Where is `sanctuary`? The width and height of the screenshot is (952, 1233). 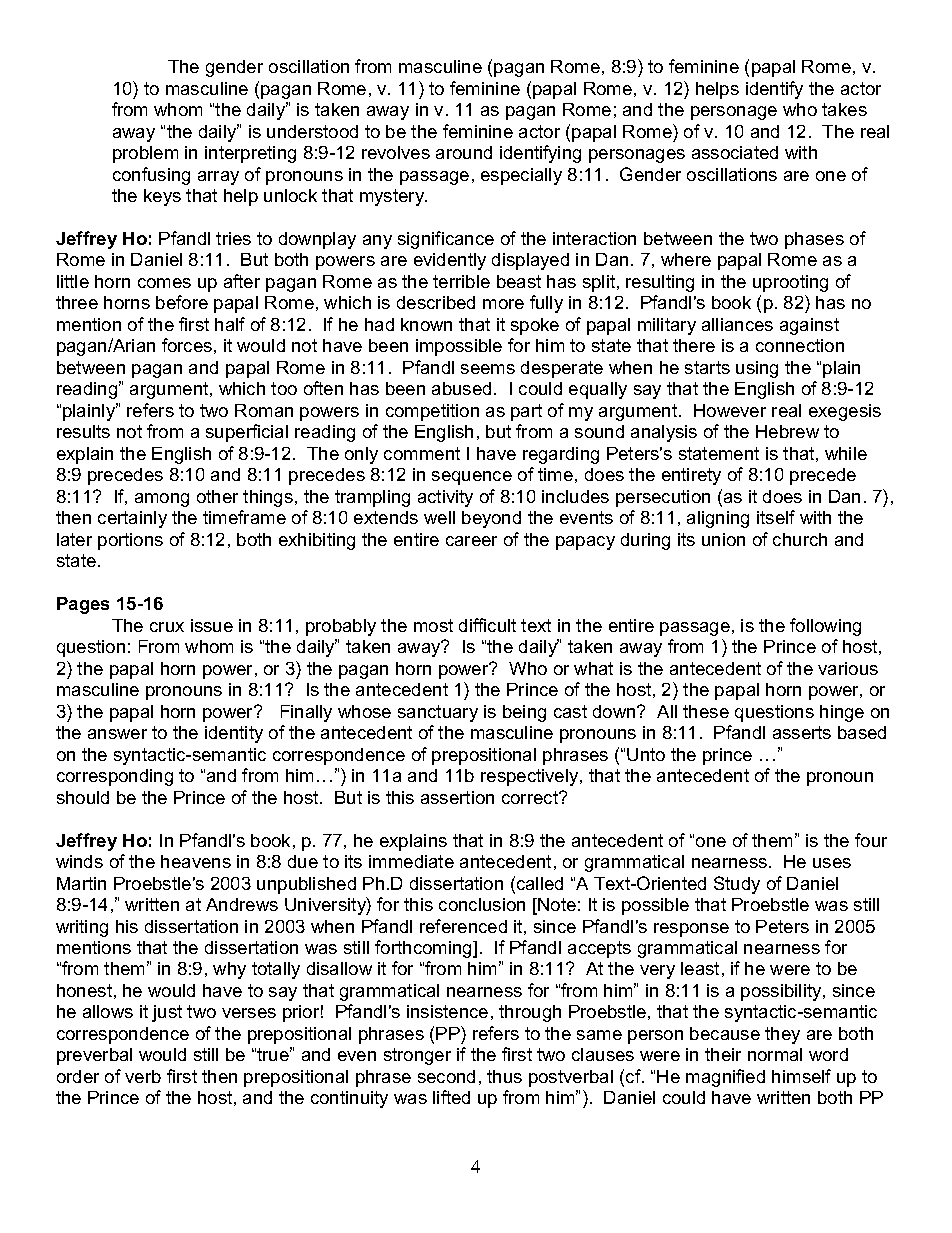
sanctuary is located at coordinates (438, 713).
